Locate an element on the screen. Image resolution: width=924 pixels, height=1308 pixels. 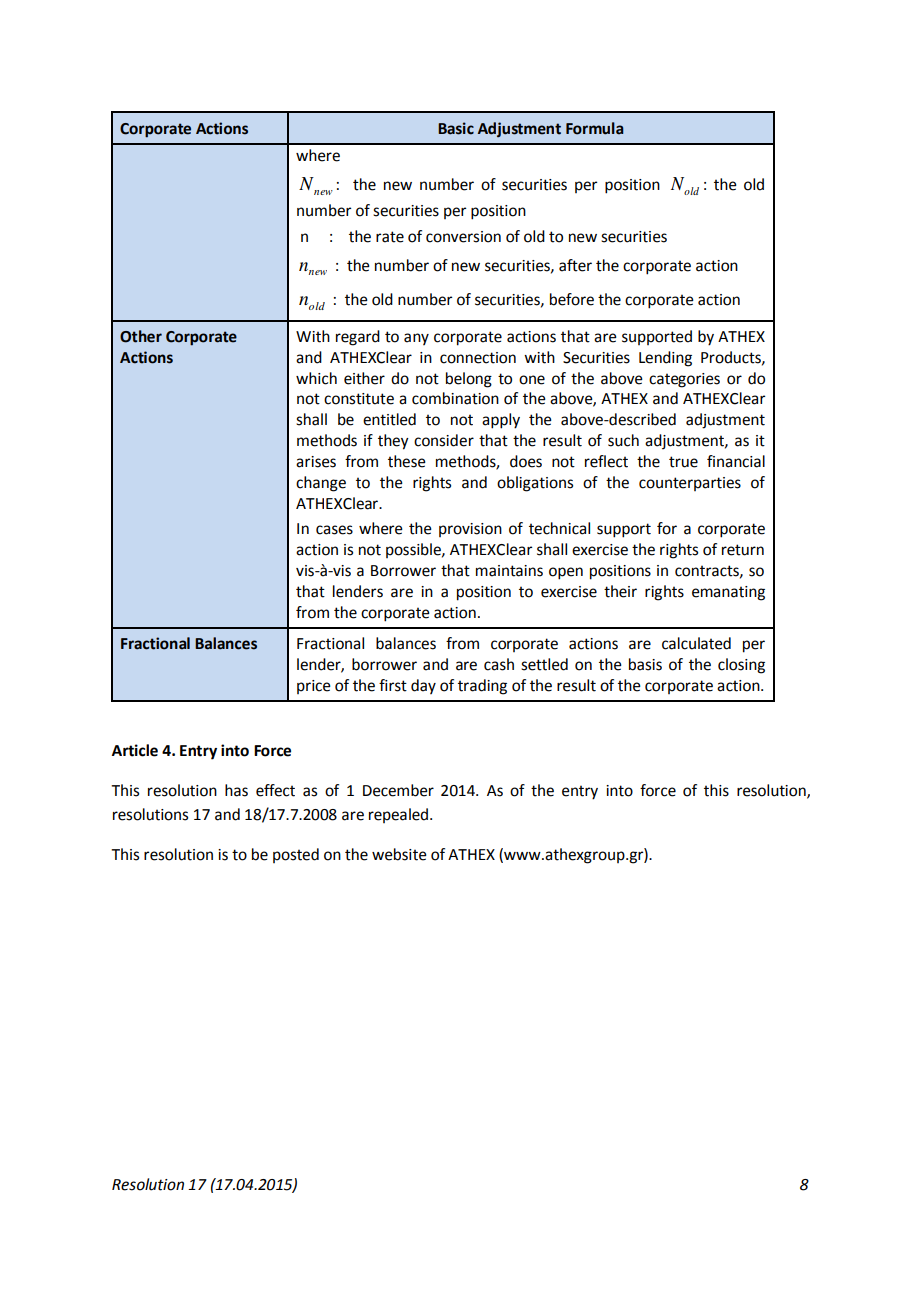
Lending is located at coordinates (665, 359).
